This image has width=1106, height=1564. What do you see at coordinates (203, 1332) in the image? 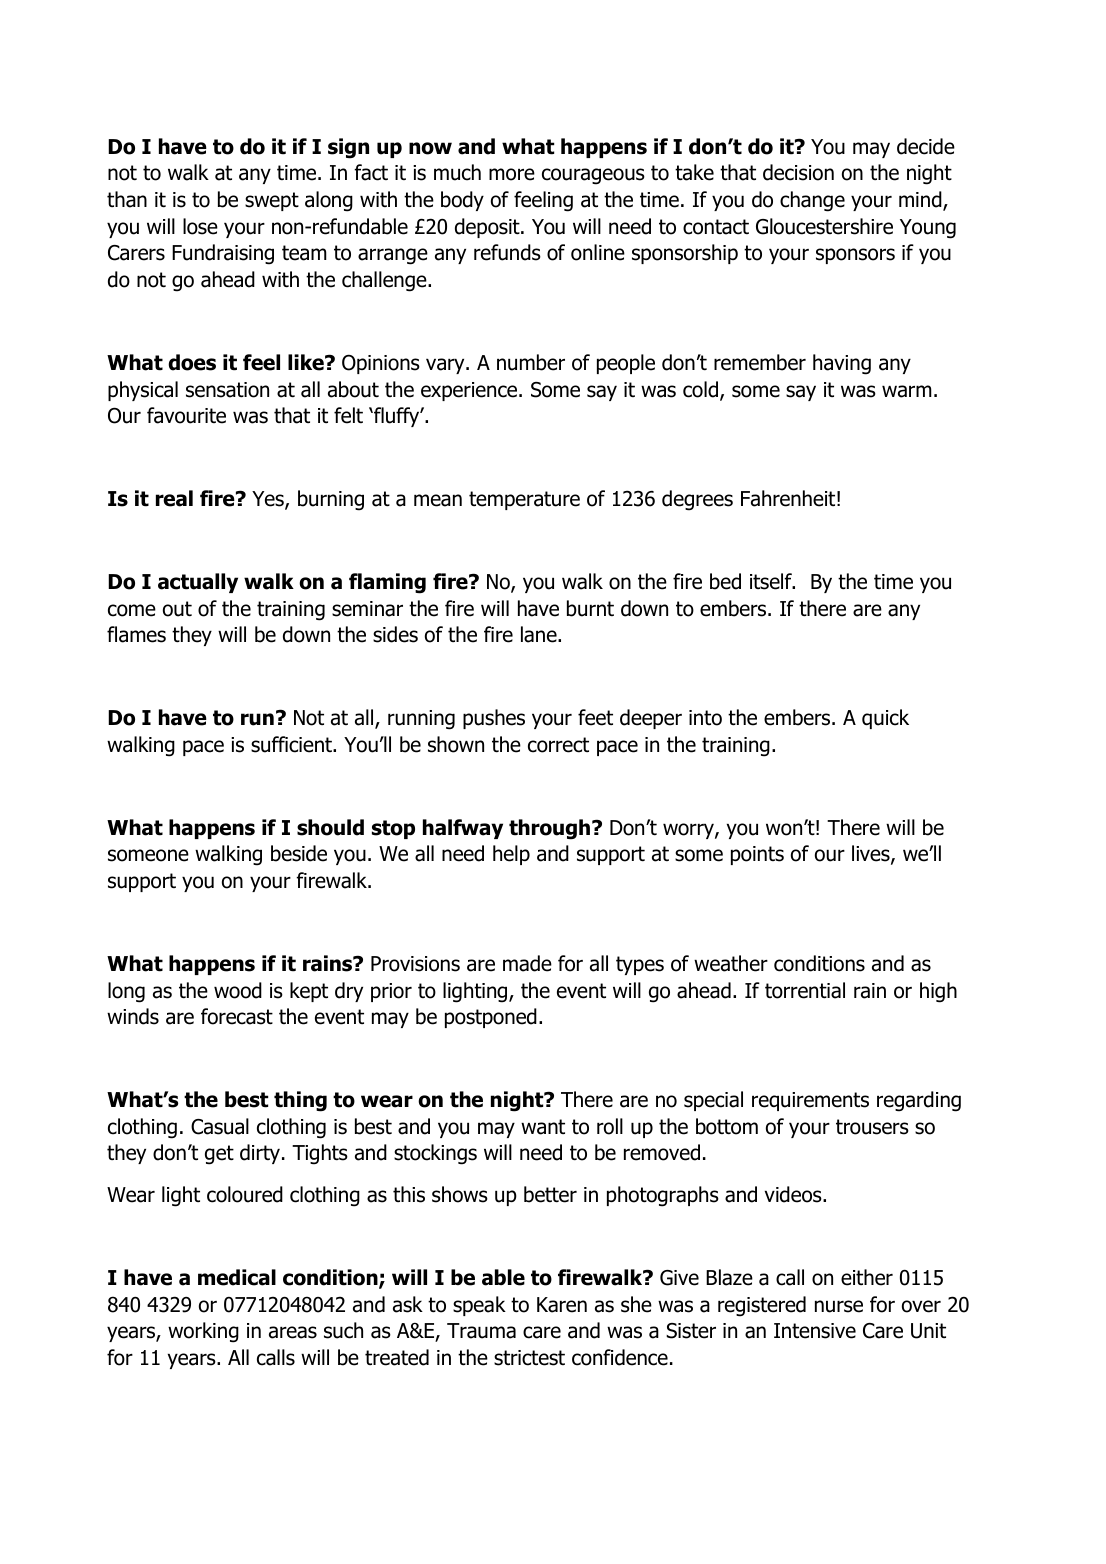
I see `working` at bounding box center [203, 1332].
